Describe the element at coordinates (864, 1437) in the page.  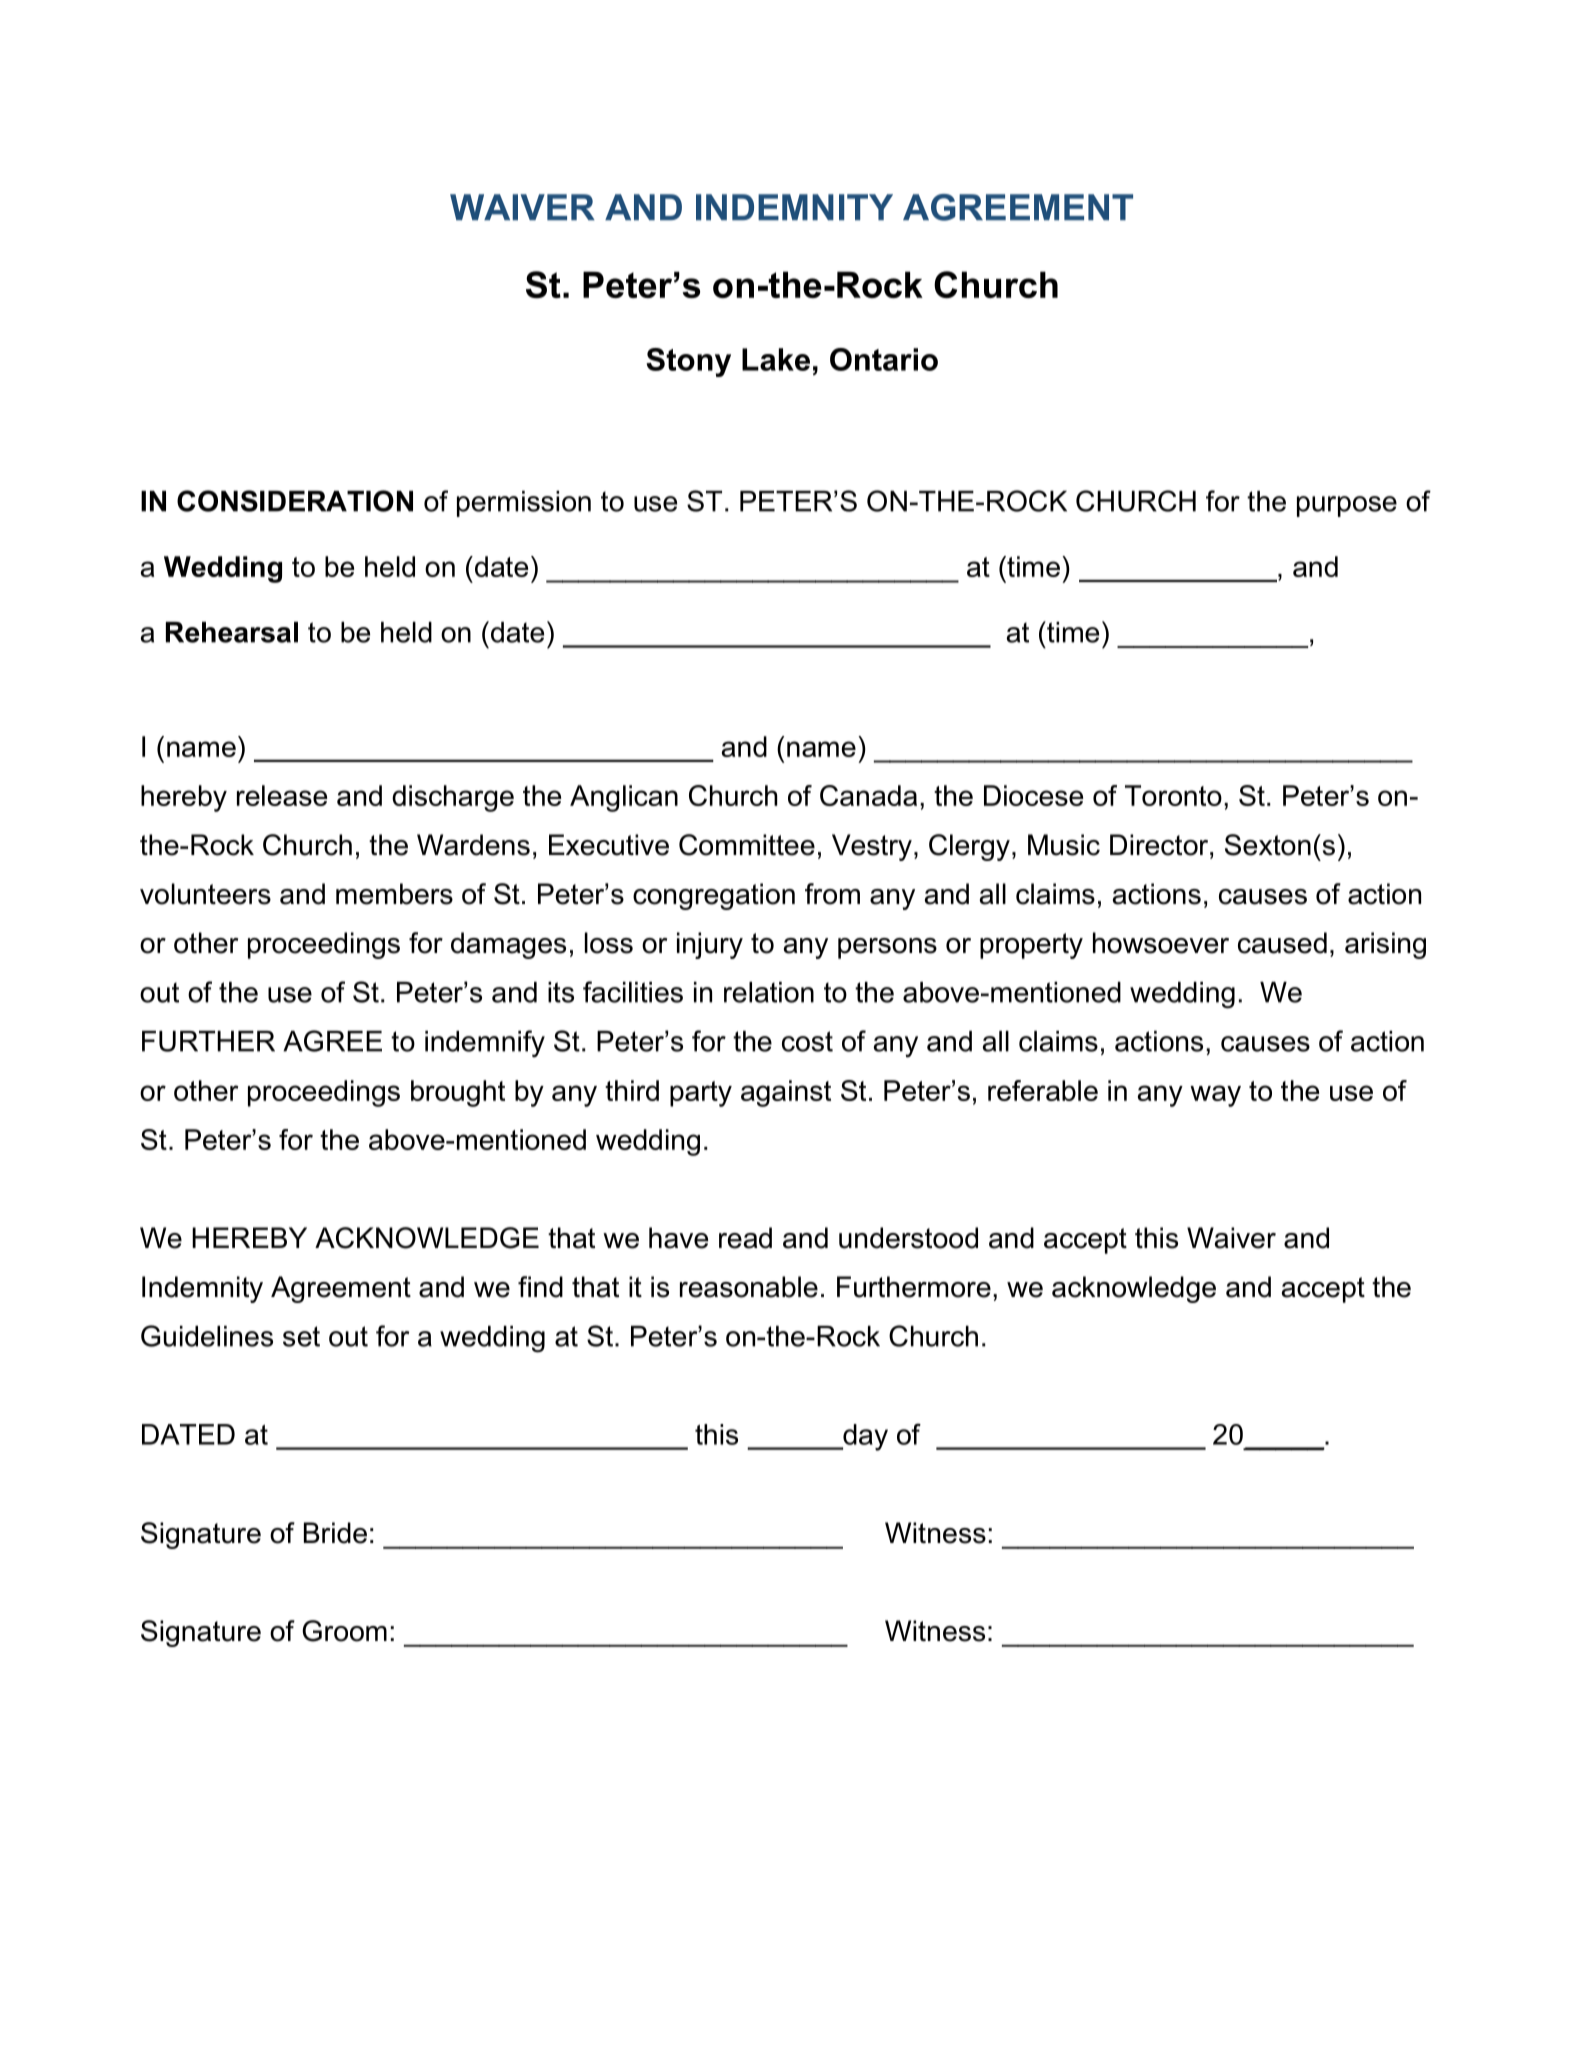
I see `day` at that location.
